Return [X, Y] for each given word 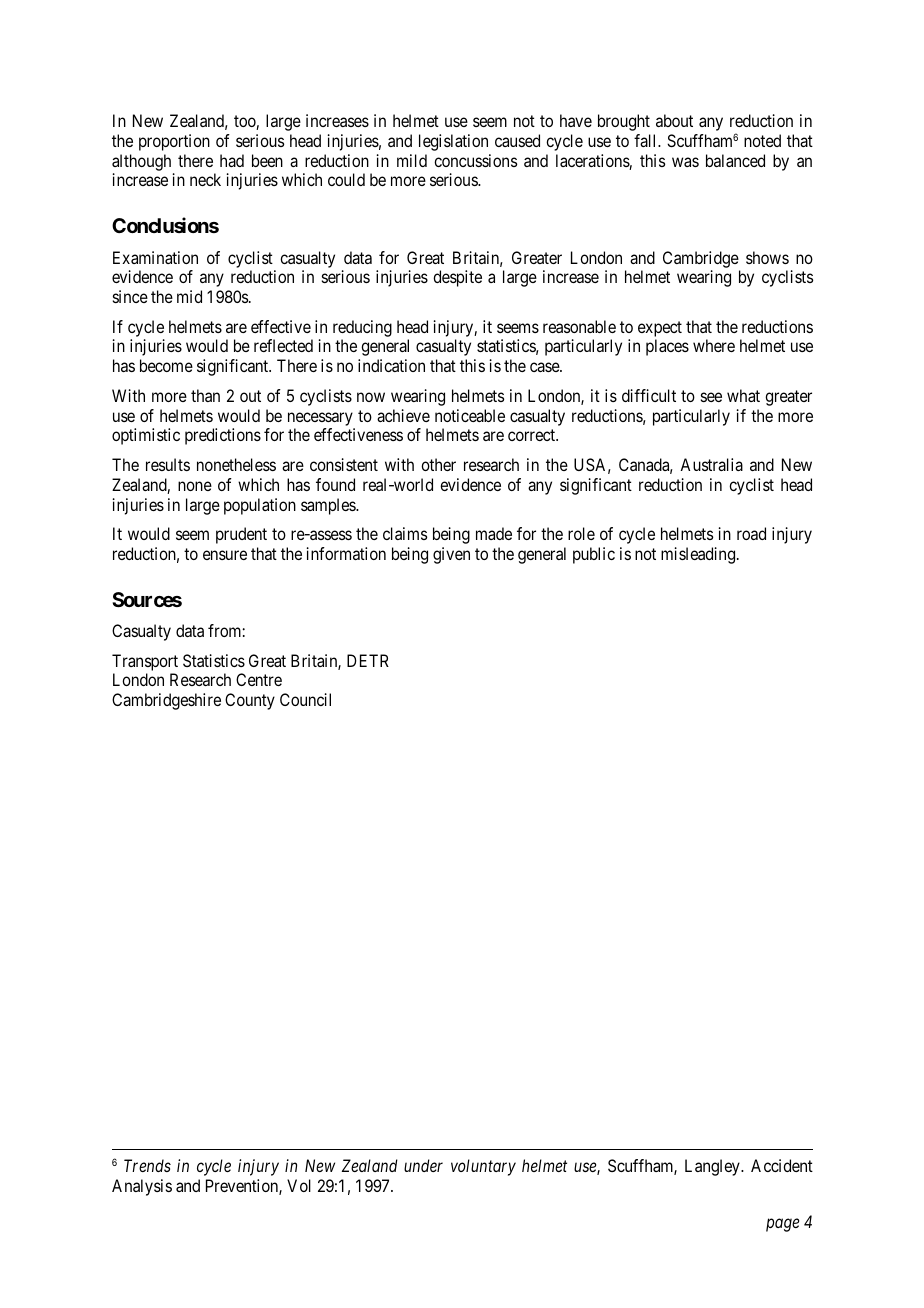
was [685, 162]
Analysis [142, 1187]
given [451, 555]
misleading [699, 555]
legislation [453, 142]
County [250, 701]
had [232, 160]
